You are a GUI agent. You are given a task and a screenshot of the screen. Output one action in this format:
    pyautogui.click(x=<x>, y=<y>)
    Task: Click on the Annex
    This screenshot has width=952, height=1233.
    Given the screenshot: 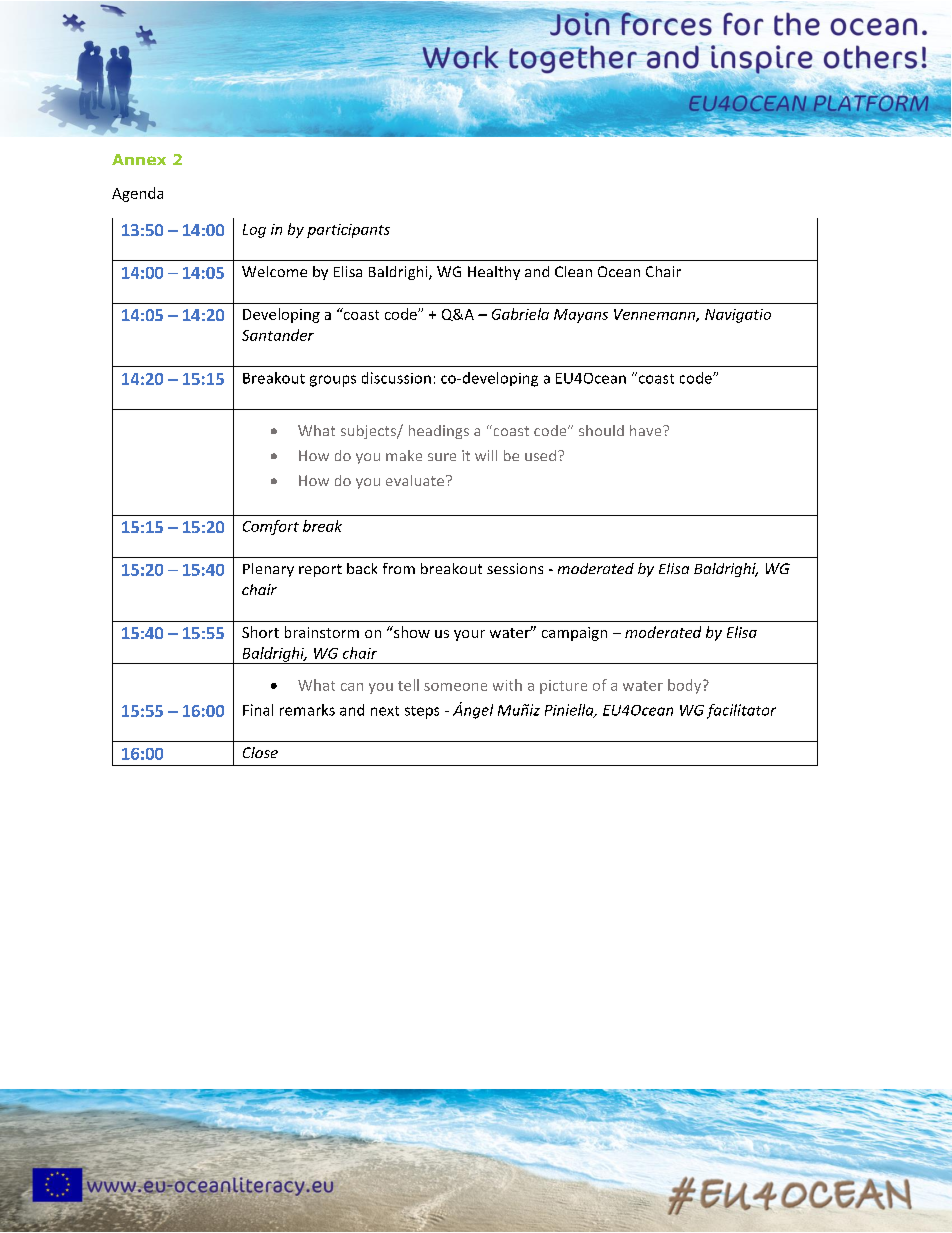 What is the action you would take?
    pyautogui.click(x=139, y=159)
